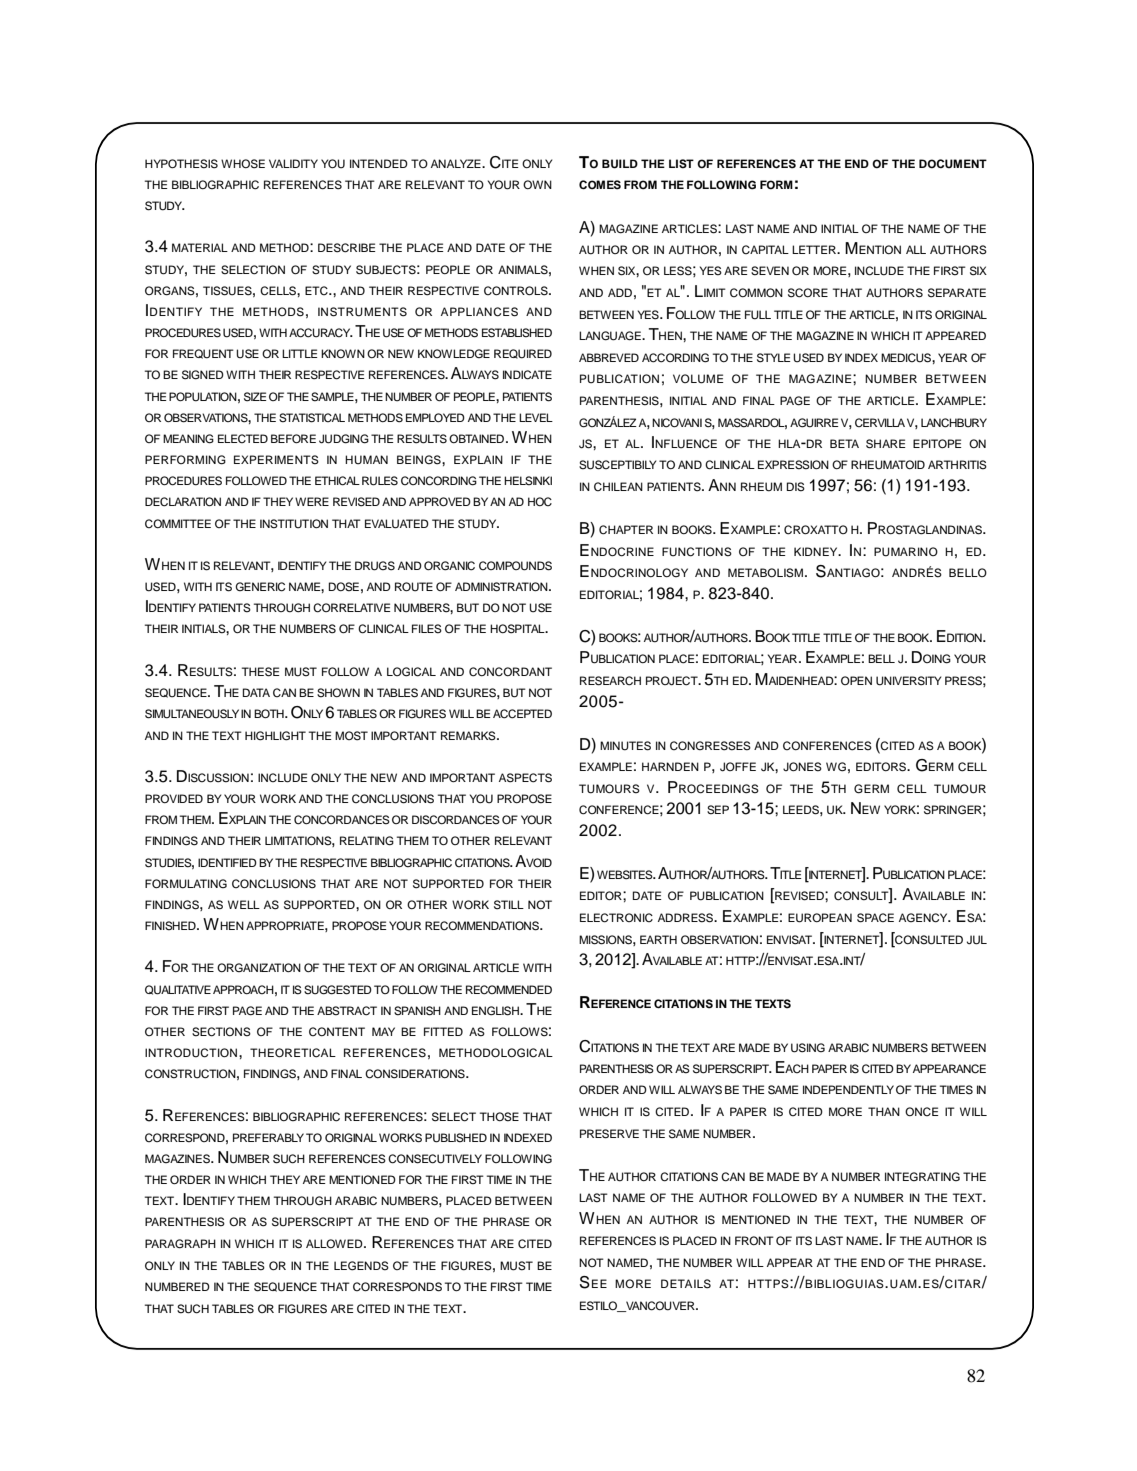 The width and height of the page is (1137, 1471). I want to click on OPEN, so click(856, 680).
